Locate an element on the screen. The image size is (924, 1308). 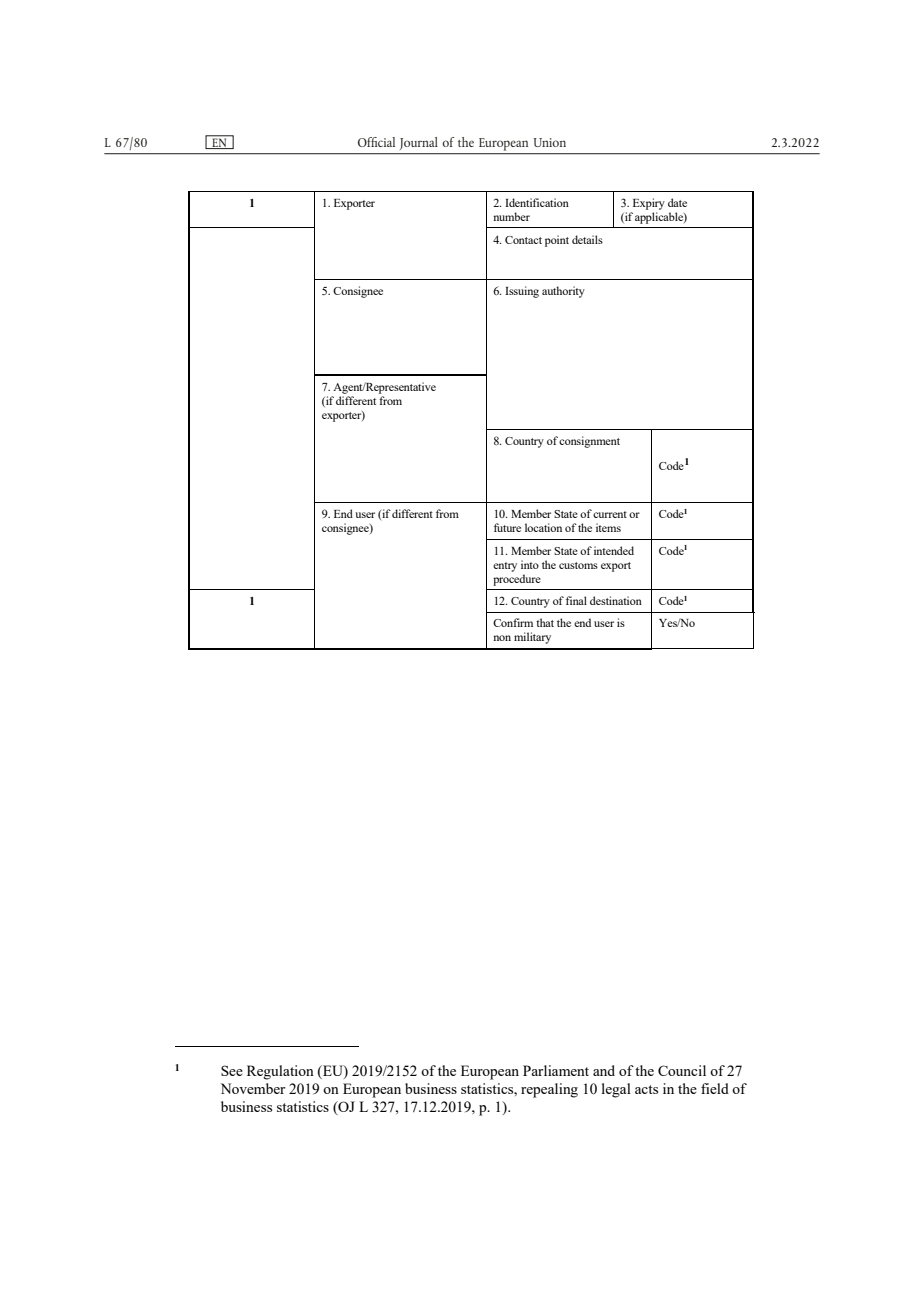
Regulation is located at coordinates (280, 1072).
